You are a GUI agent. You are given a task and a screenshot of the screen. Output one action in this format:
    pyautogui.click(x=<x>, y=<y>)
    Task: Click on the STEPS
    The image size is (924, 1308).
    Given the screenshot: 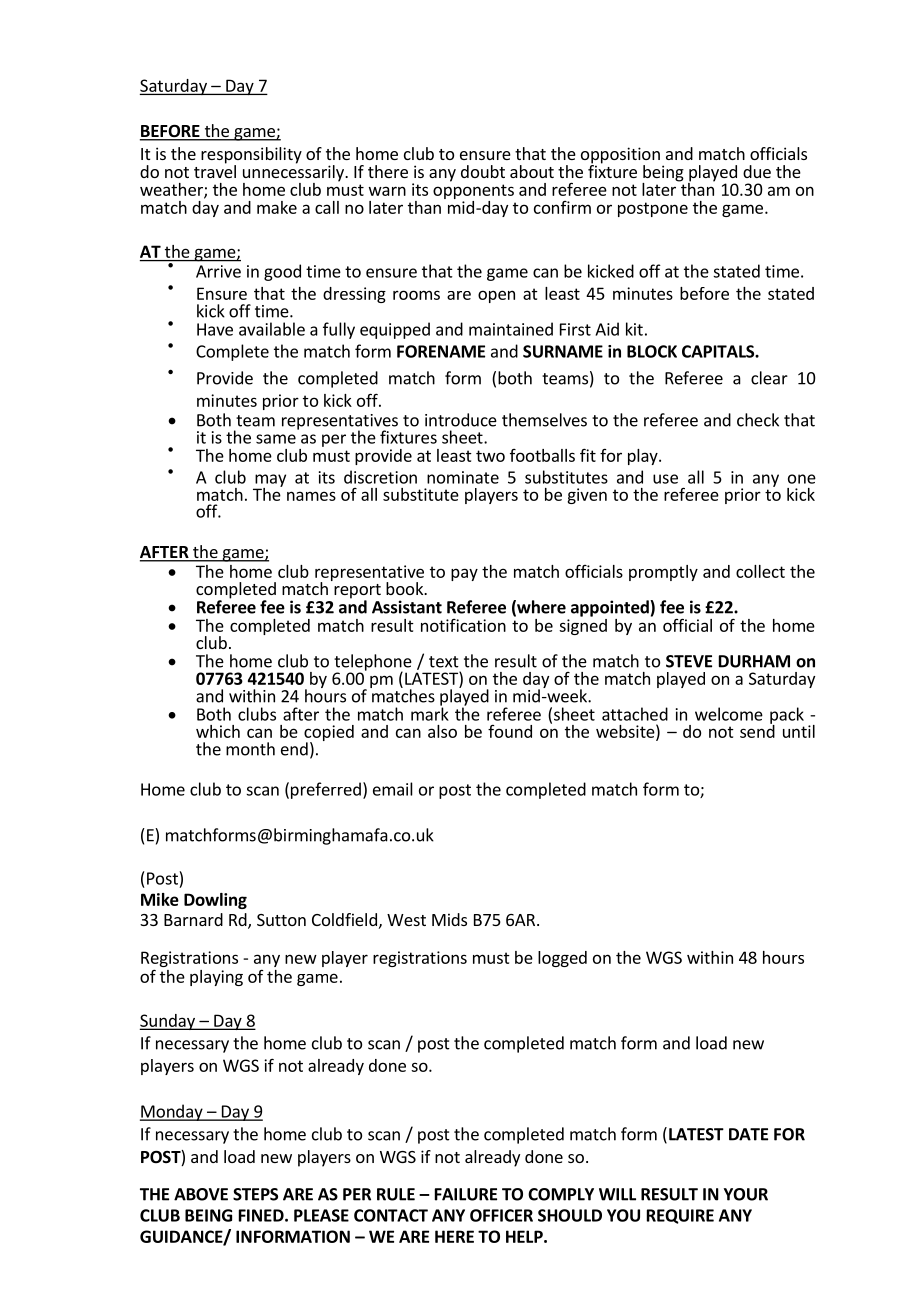 What is the action you would take?
    pyautogui.click(x=255, y=1194)
